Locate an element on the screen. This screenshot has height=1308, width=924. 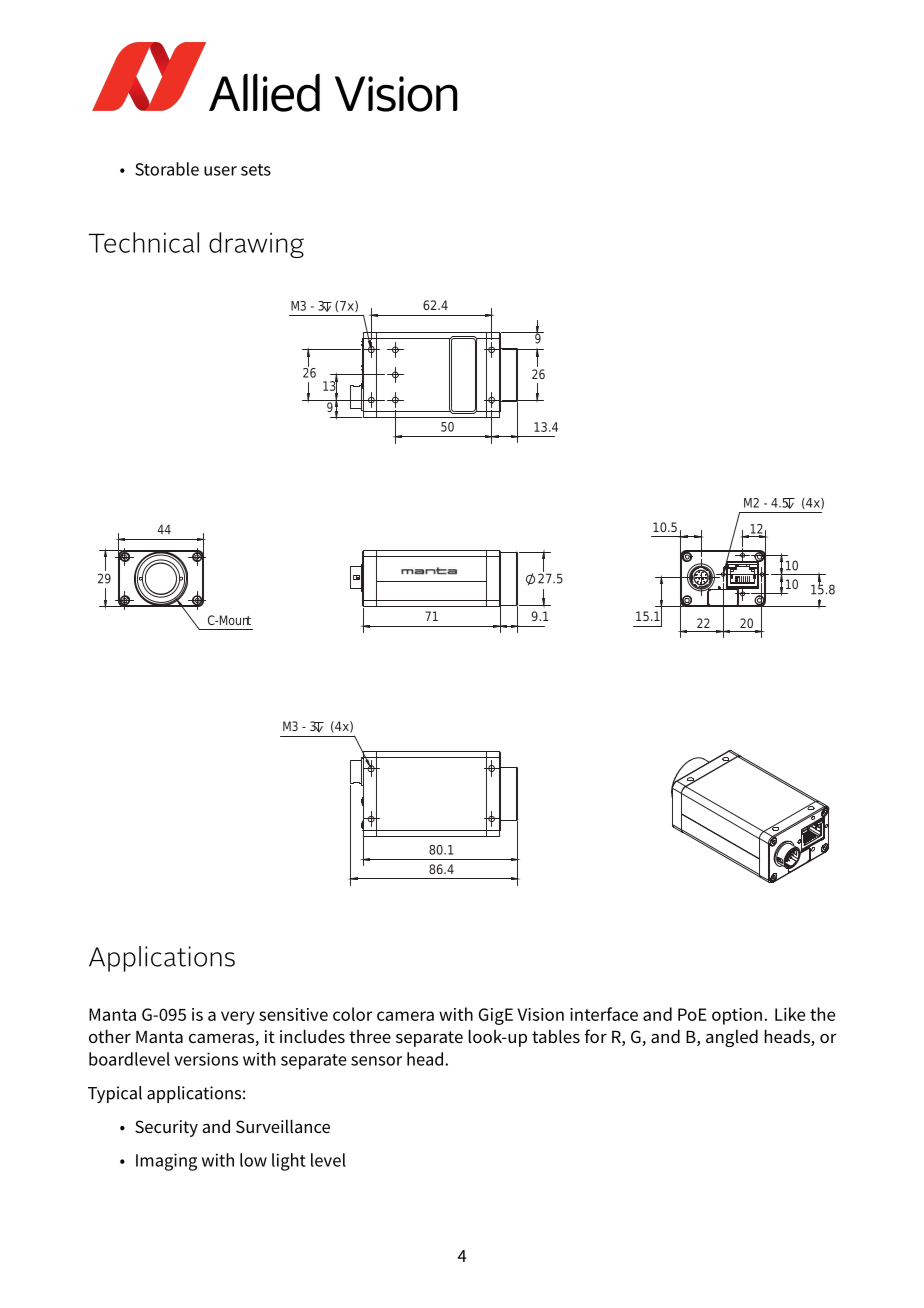
interface is located at coordinates (604, 1014).
